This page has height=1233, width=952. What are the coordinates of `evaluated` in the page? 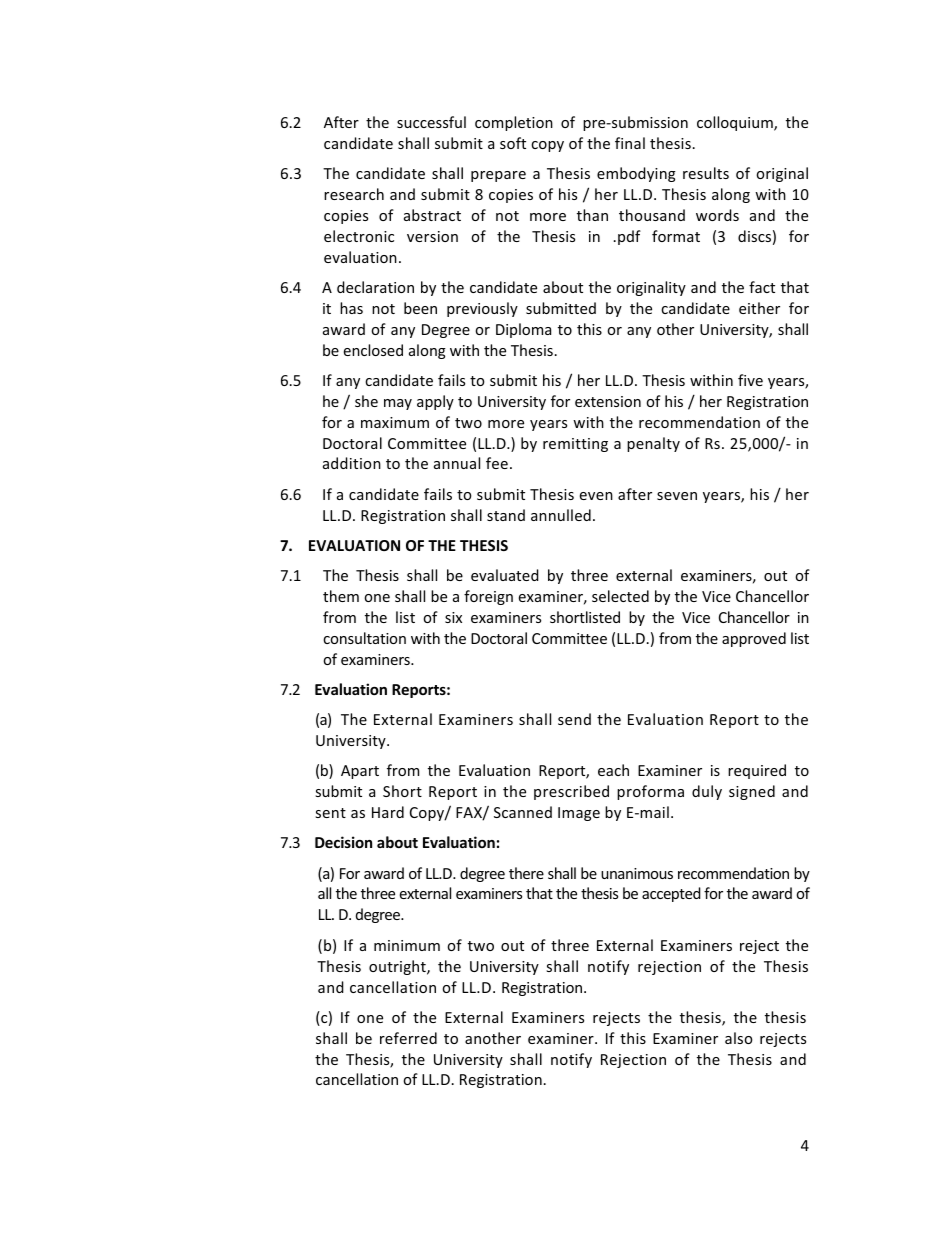 It's located at (505, 575).
